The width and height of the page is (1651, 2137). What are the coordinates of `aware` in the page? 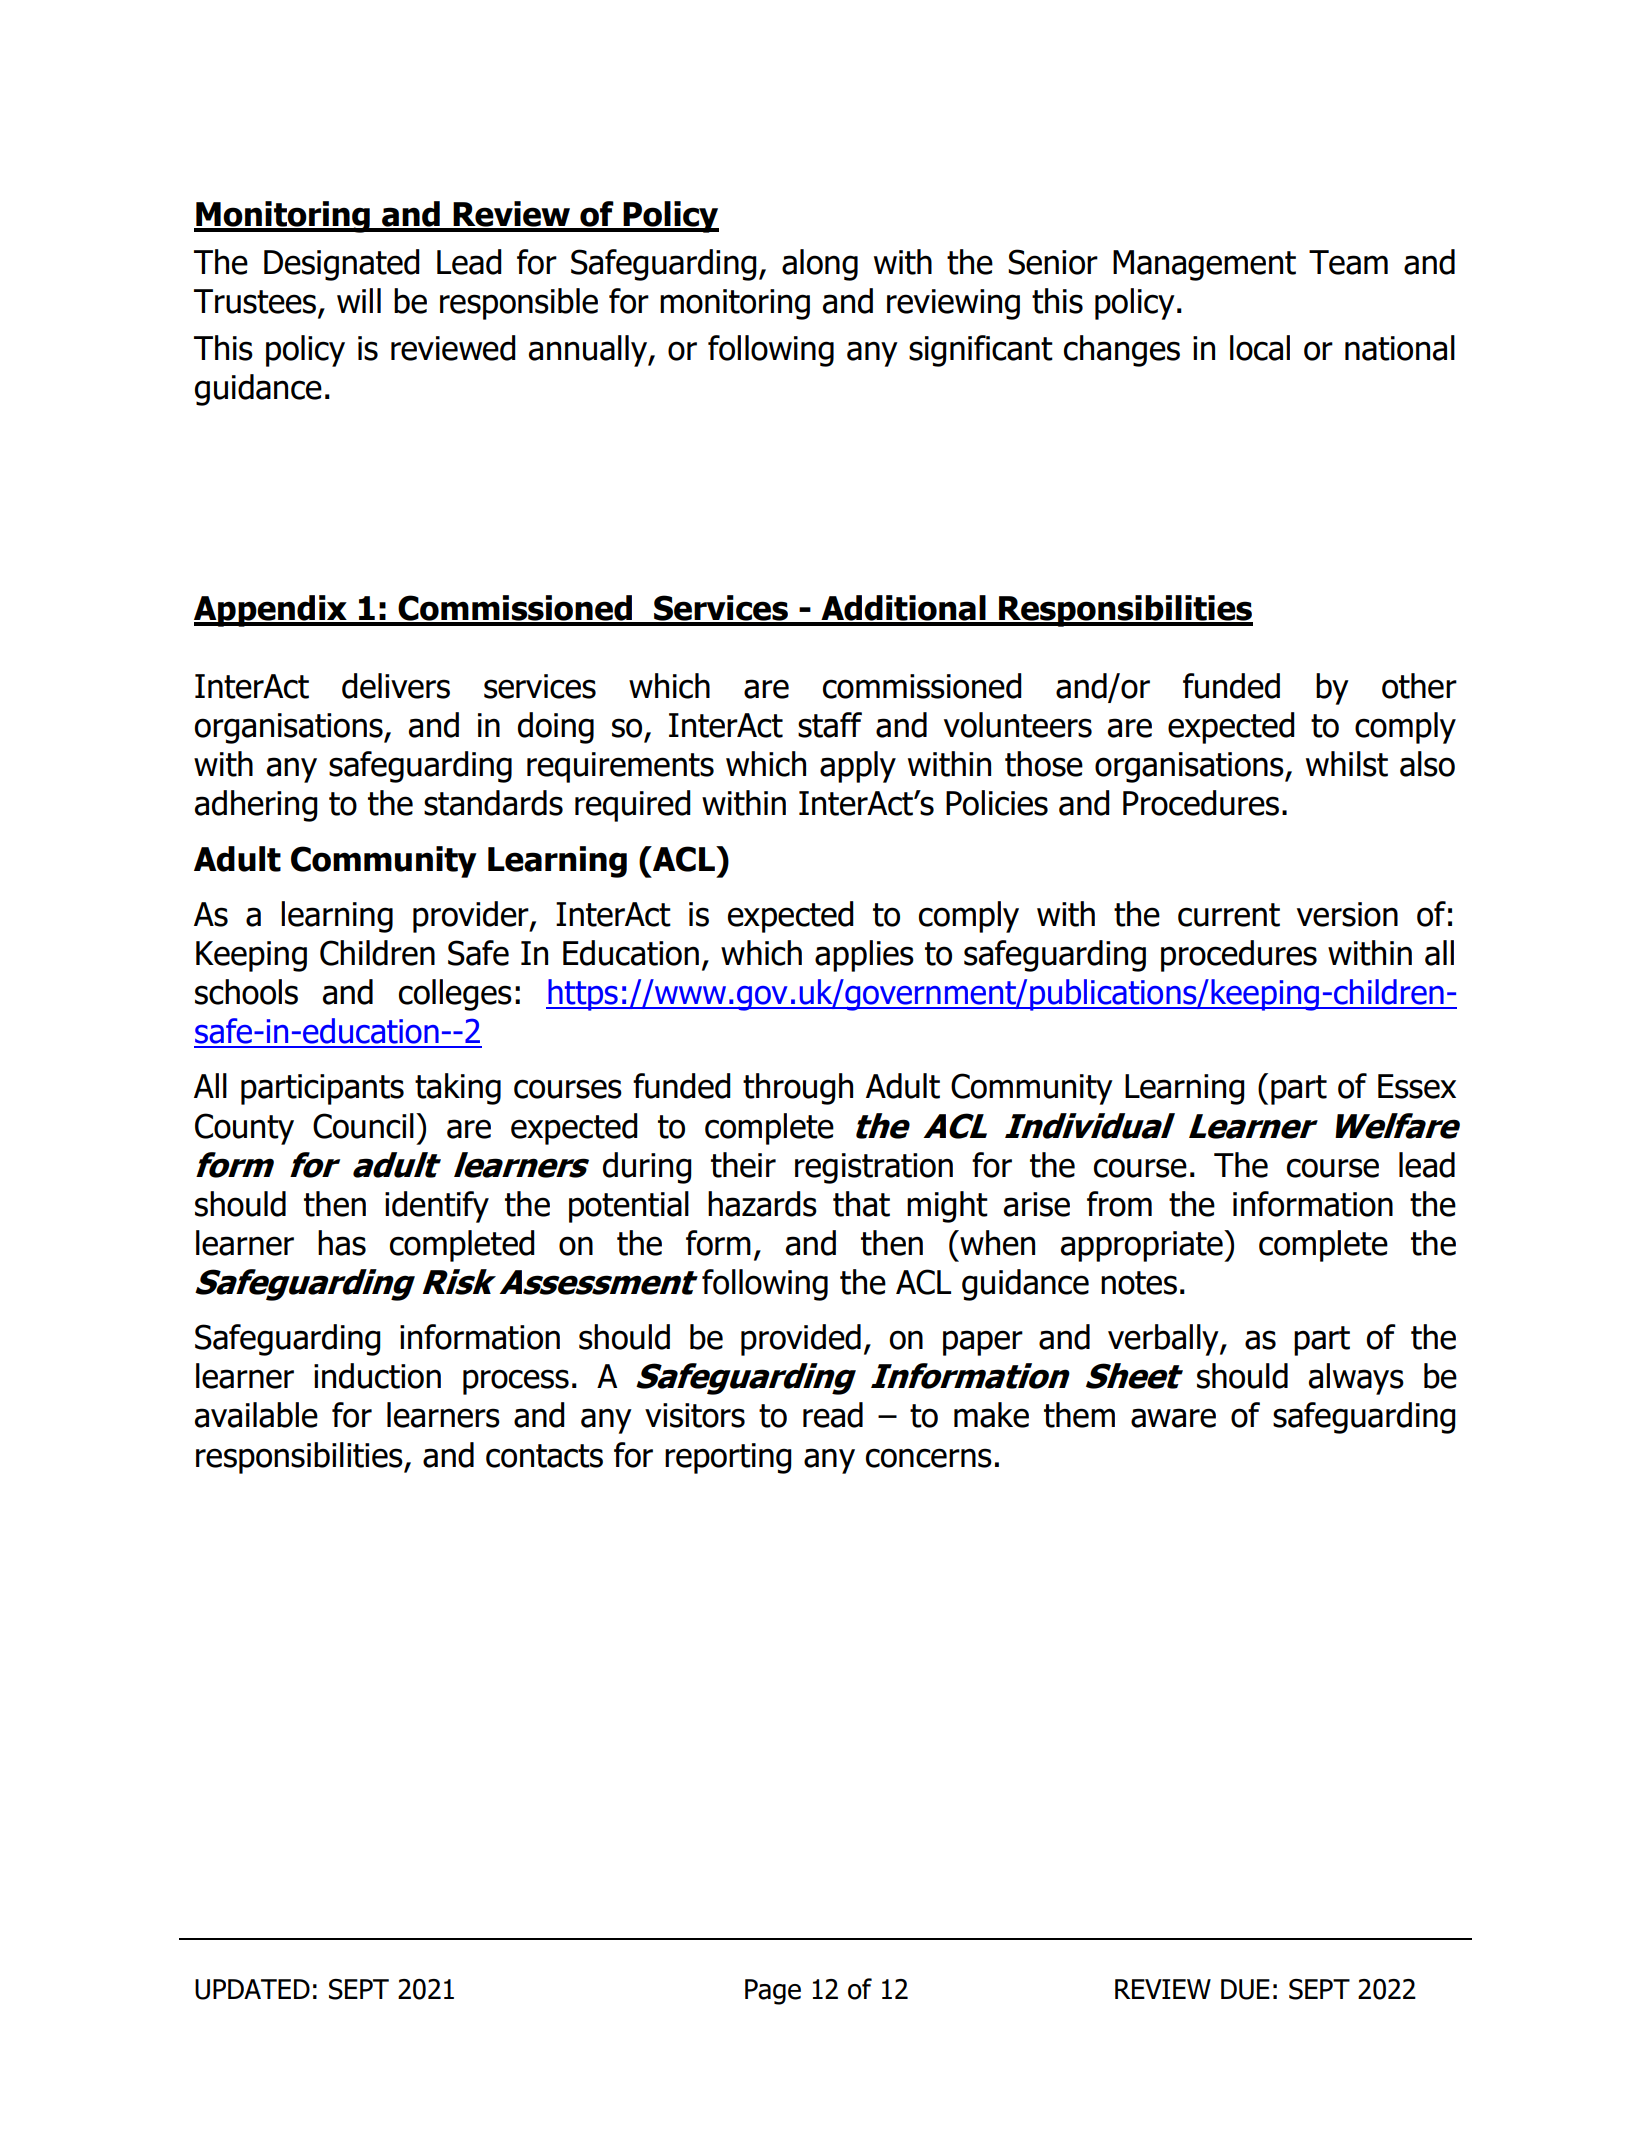 It's located at (1173, 1418).
